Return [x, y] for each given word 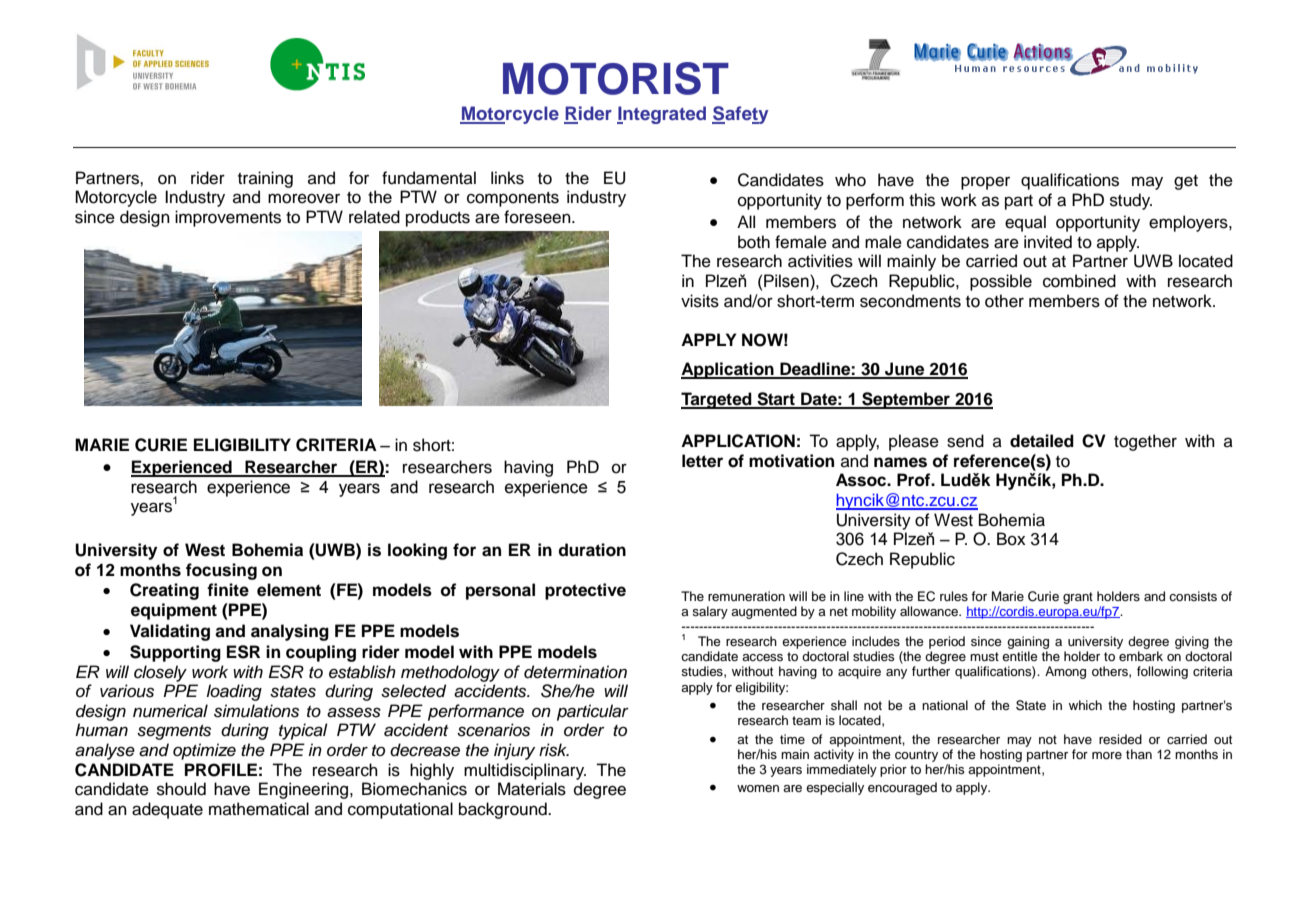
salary [710, 612]
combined [1079, 281]
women [758, 788]
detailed [1042, 441]
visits [700, 301]
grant [1078, 598]
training [265, 179]
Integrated [661, 115]
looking [417, 551]
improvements [228, 218]
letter [702, 461]
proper [985, 183]
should [181, 789]
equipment [174, 611]
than [1139, 754]
